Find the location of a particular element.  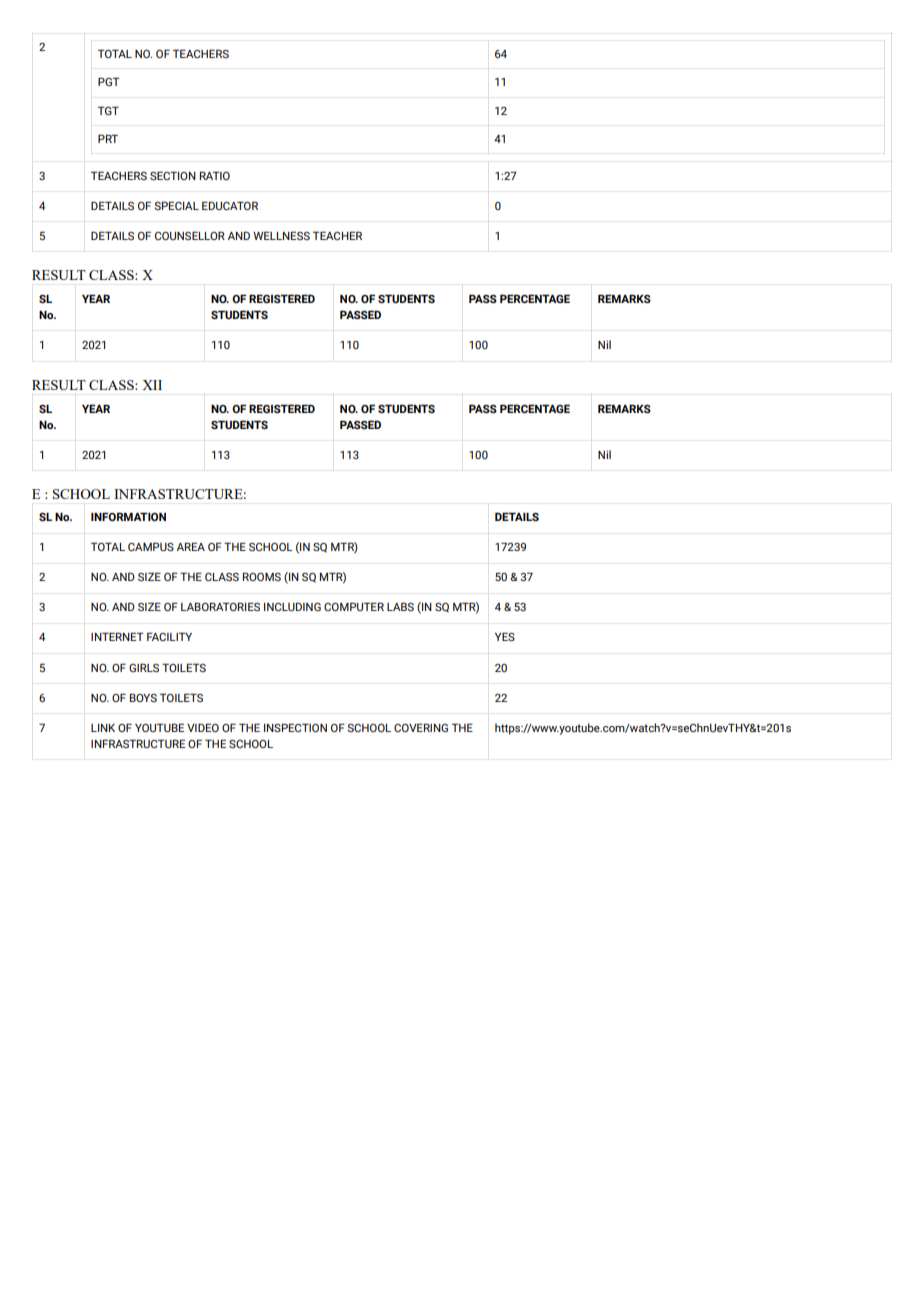

COVERING is located at coordinates (421, 727).
